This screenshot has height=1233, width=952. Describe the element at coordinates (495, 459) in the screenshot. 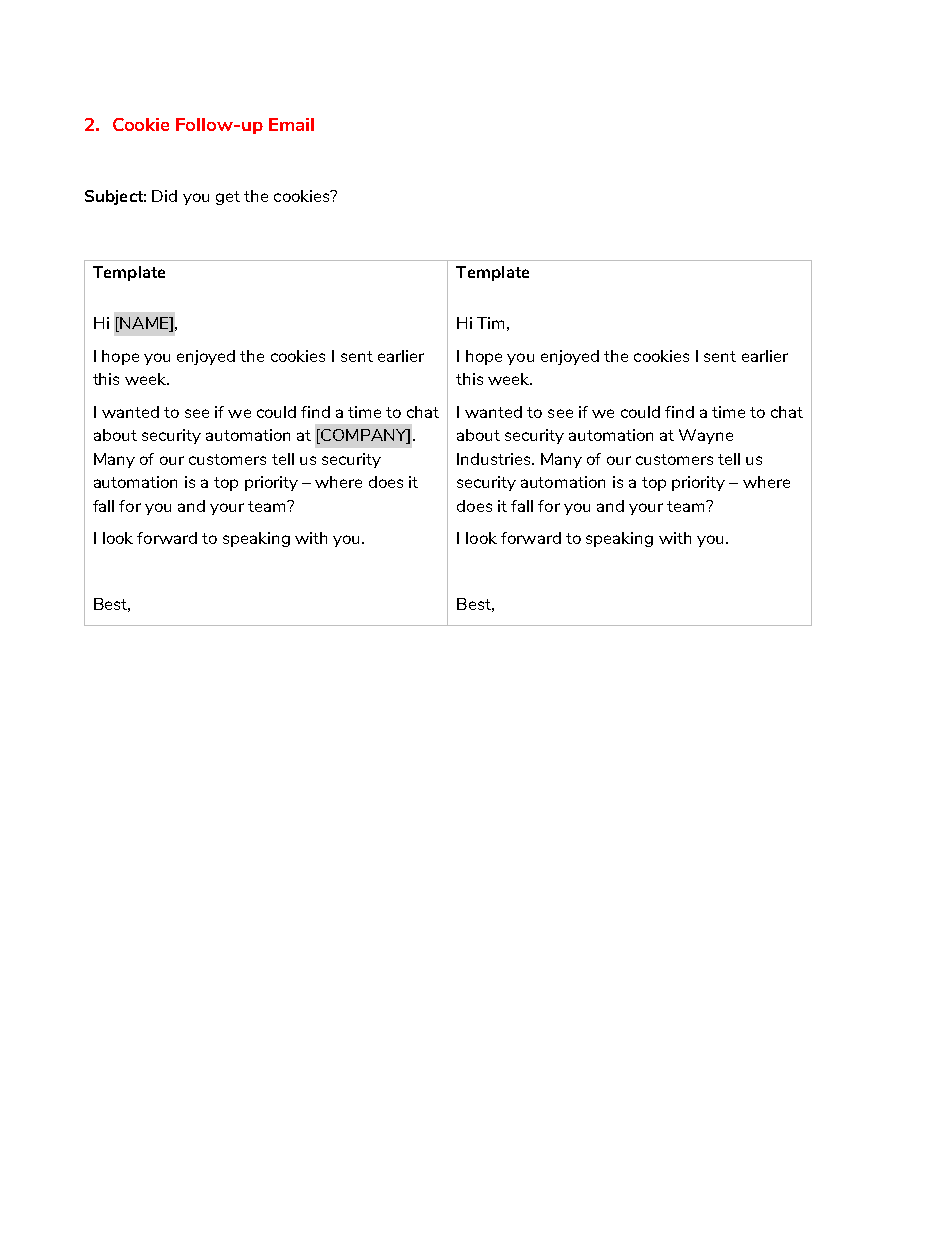

I see `Industries` at that location.
